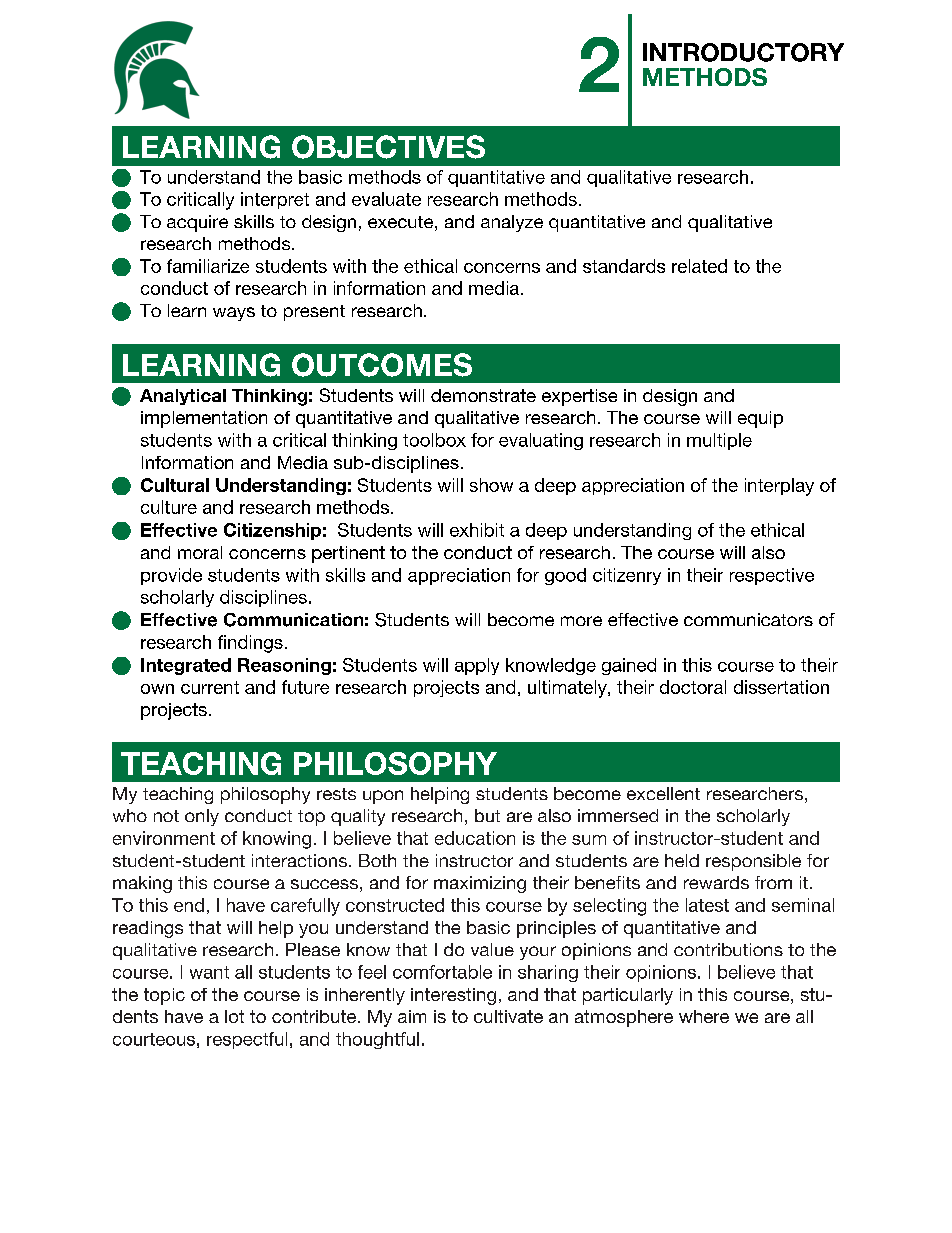  What do you see at coordinates (275, 200) in the screenshot?
I see `interpret` at bounding box center [275, 200].
